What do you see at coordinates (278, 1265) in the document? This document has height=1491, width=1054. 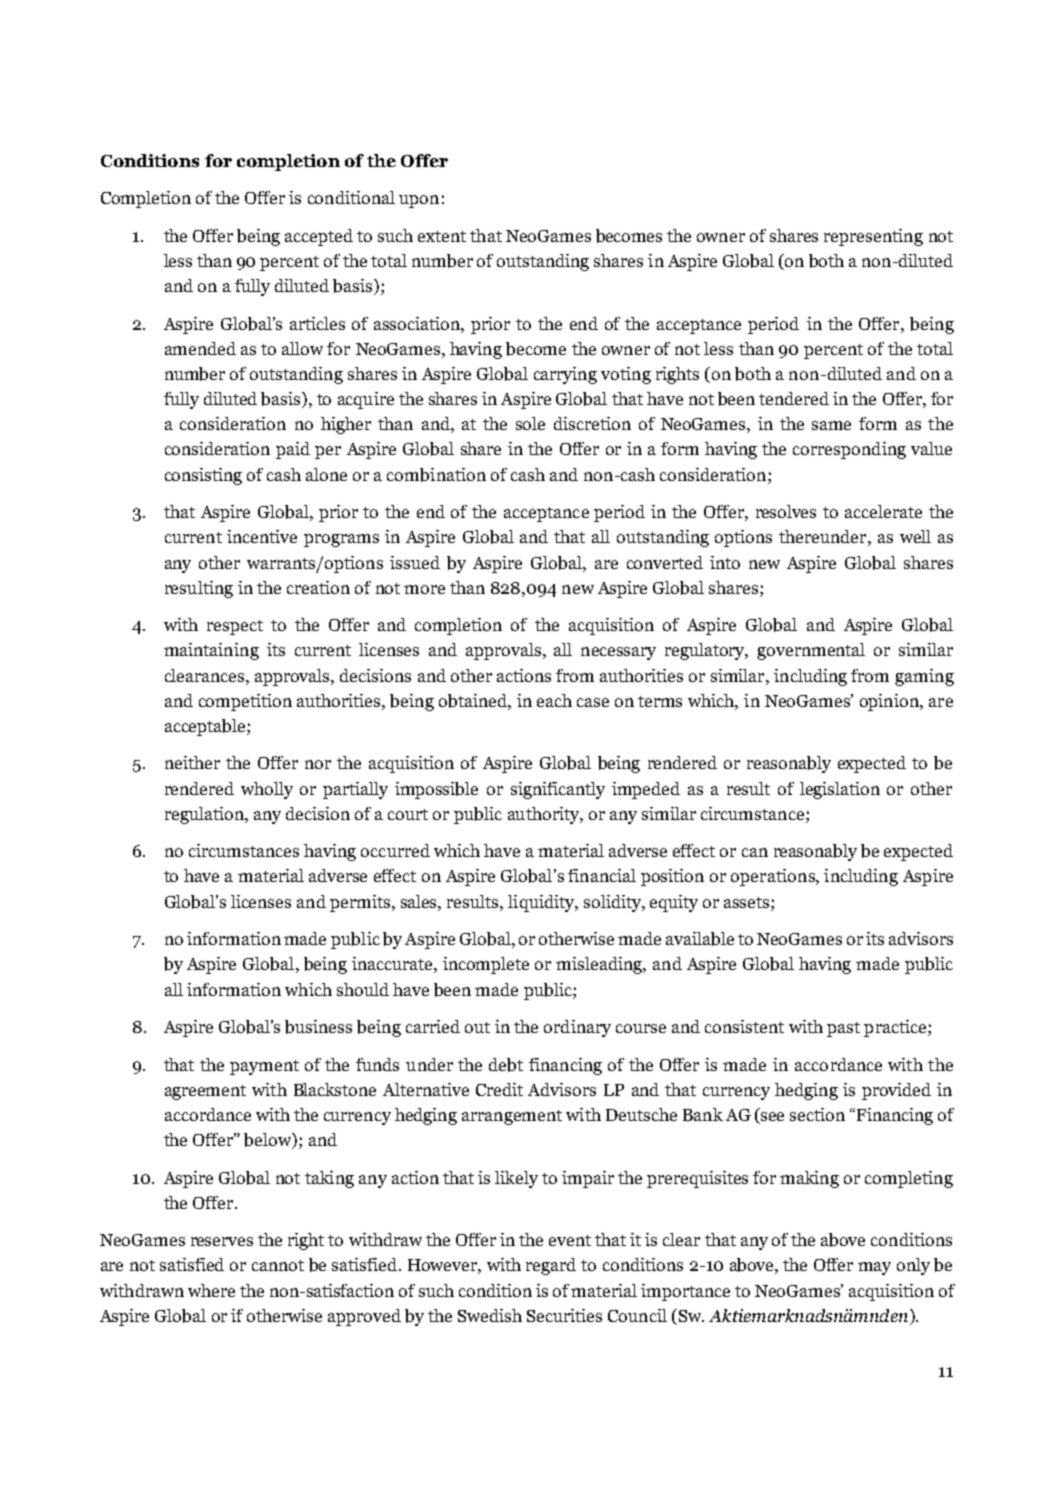 I see `cannot` at bounding box center [278, 1265].
